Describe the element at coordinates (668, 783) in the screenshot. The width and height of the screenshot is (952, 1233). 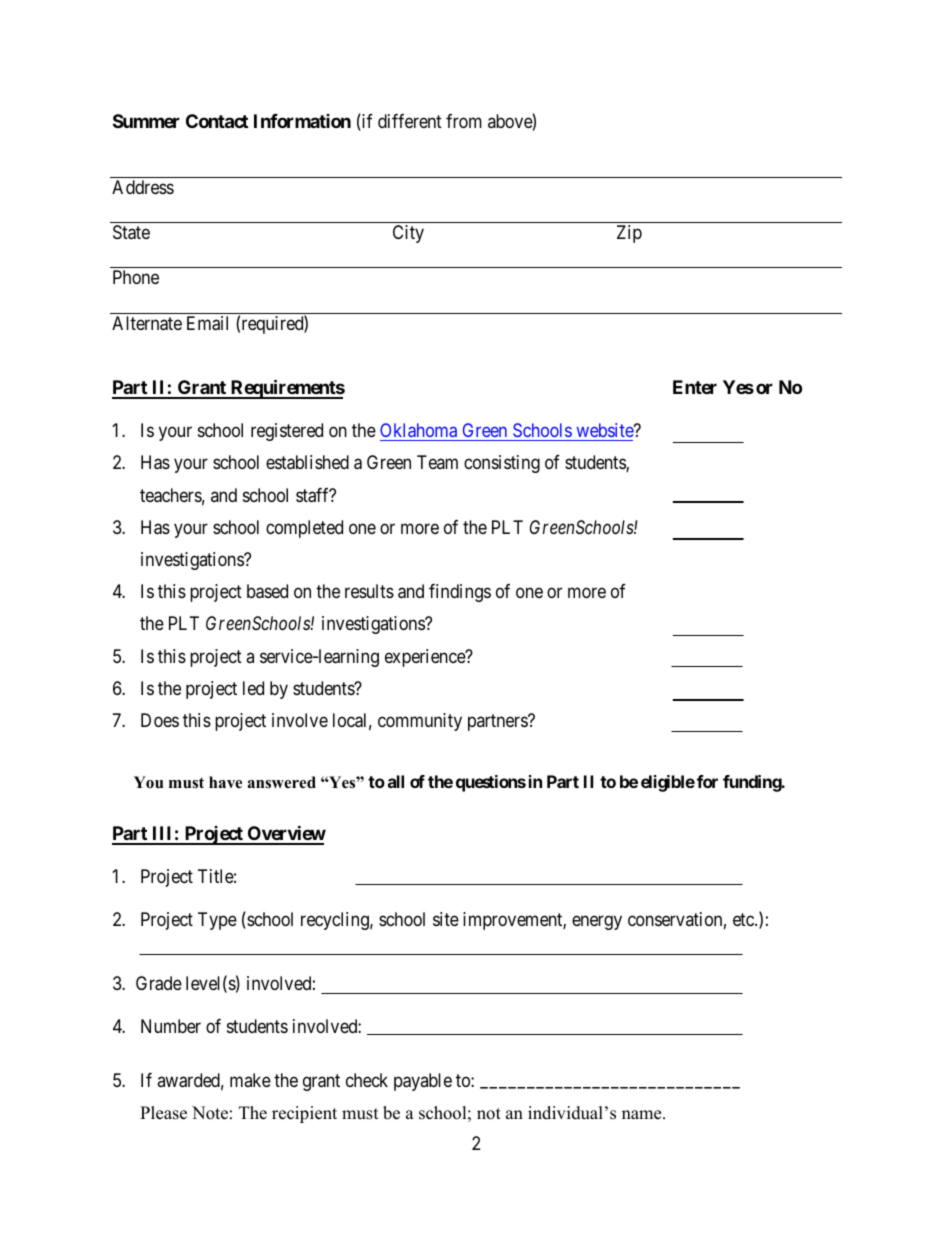
I see `eligible` at that location.
